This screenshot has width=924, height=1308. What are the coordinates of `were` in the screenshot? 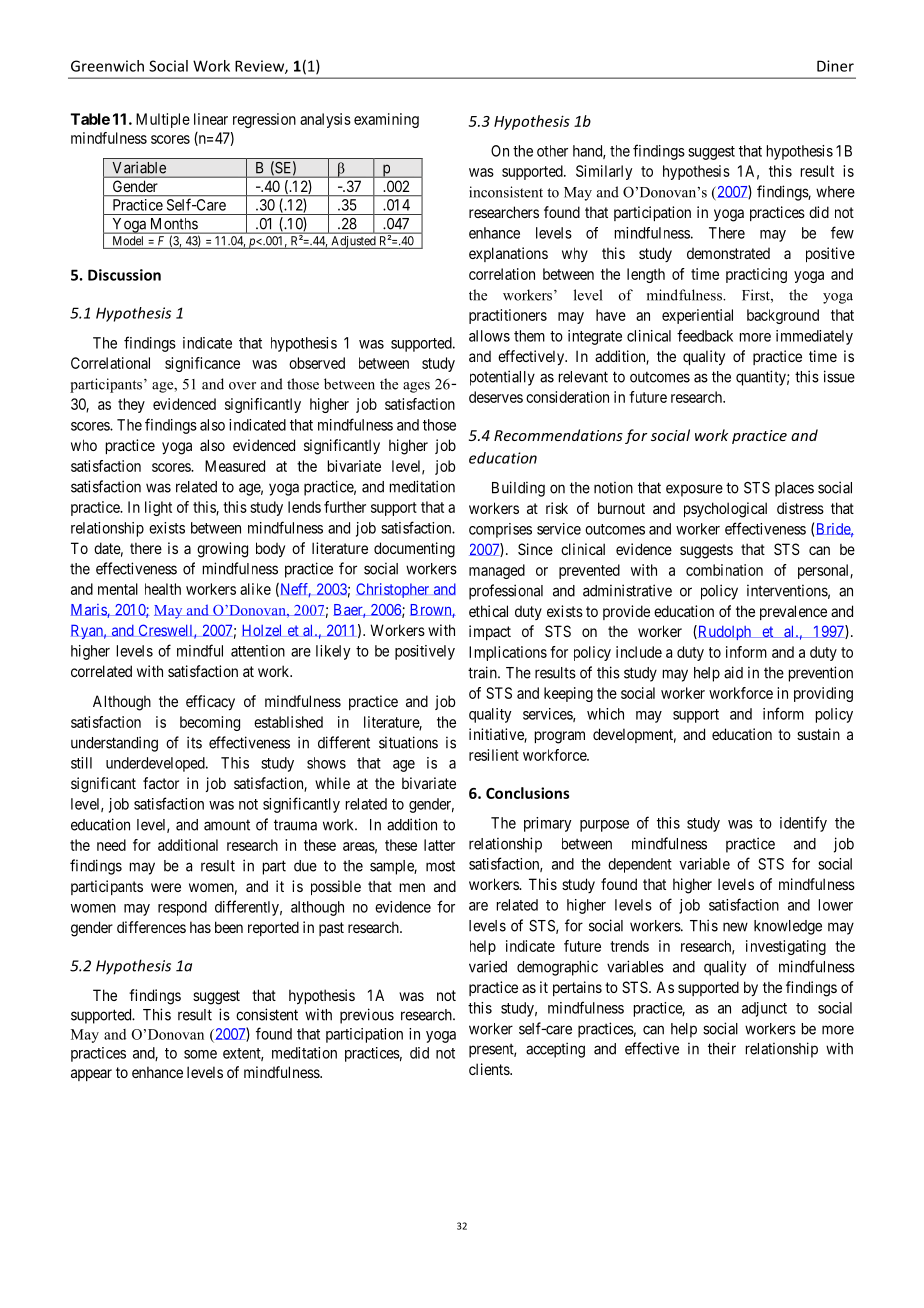 It's located at (166, 887).
